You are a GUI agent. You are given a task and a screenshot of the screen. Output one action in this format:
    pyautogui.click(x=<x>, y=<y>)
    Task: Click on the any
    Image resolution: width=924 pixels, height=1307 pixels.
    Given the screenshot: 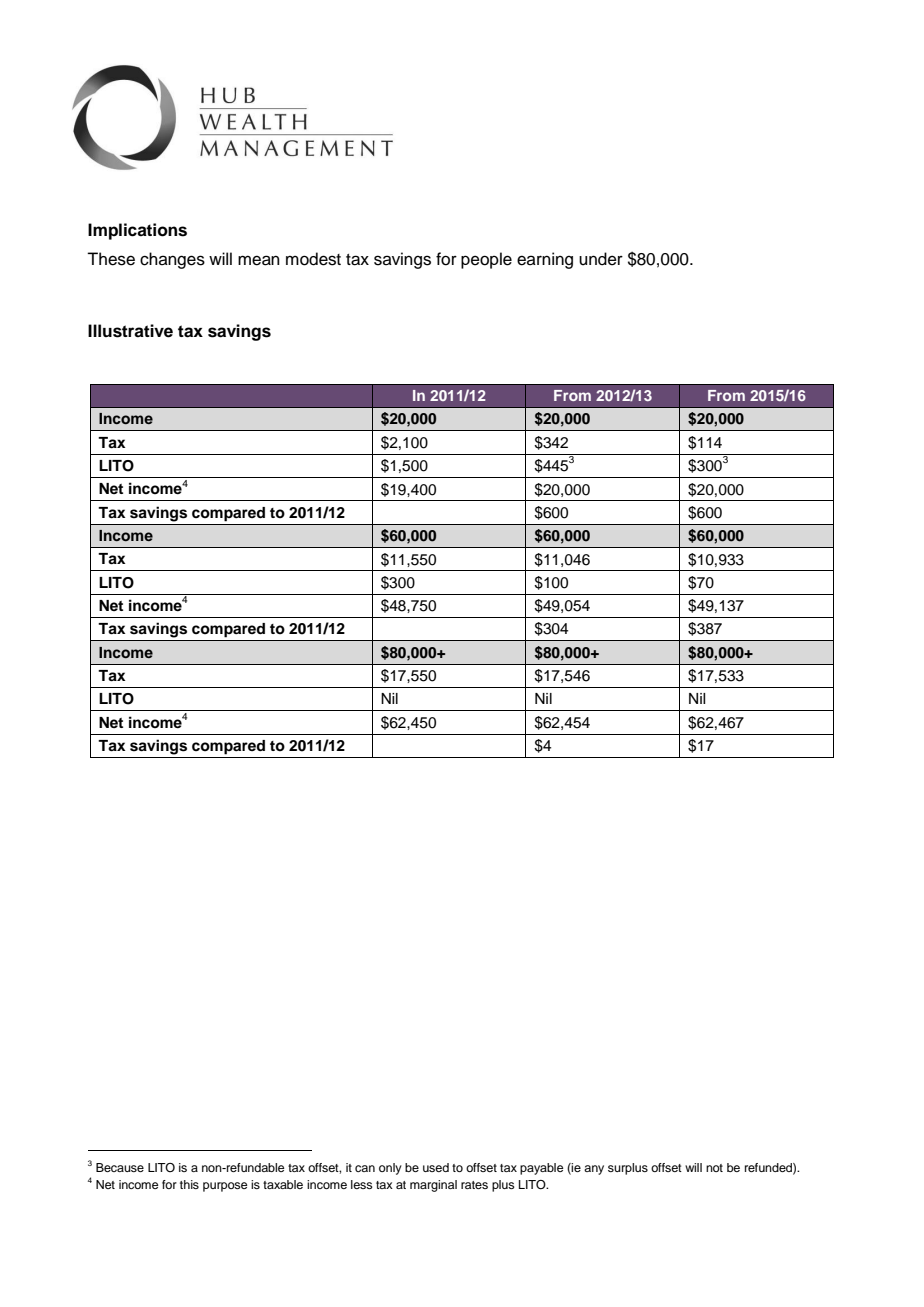 What is the action you would take?
    pyautogui.click(x=594, y=1170)
